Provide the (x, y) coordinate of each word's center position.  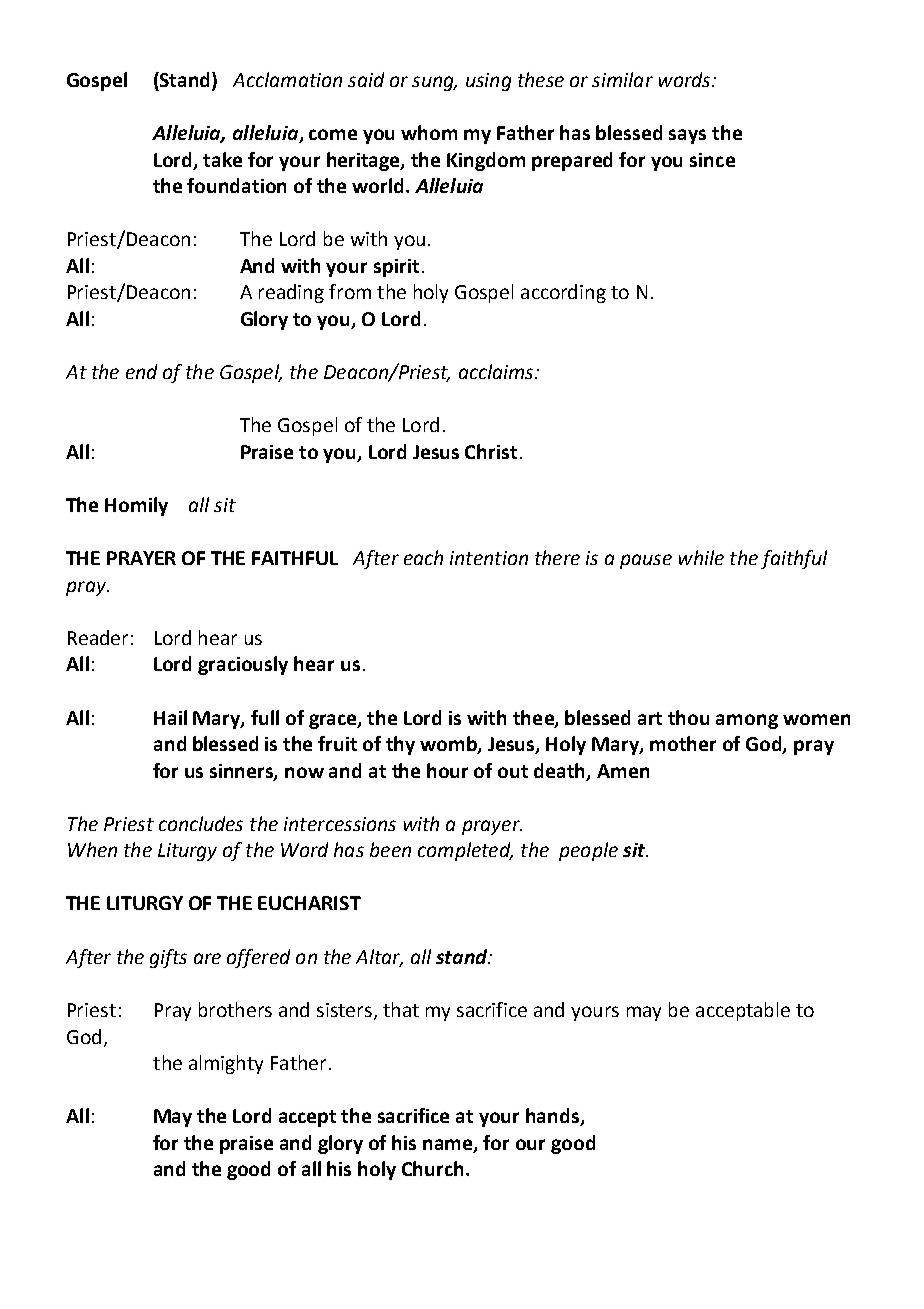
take (222, 159)
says (687, 136)
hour (447, 770)
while (701, 557)
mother (683, 743)
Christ (491, 451)
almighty (226, 1064)
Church (432, 1168)
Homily (136, 506)
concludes (201, 823)
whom (429, 132)
